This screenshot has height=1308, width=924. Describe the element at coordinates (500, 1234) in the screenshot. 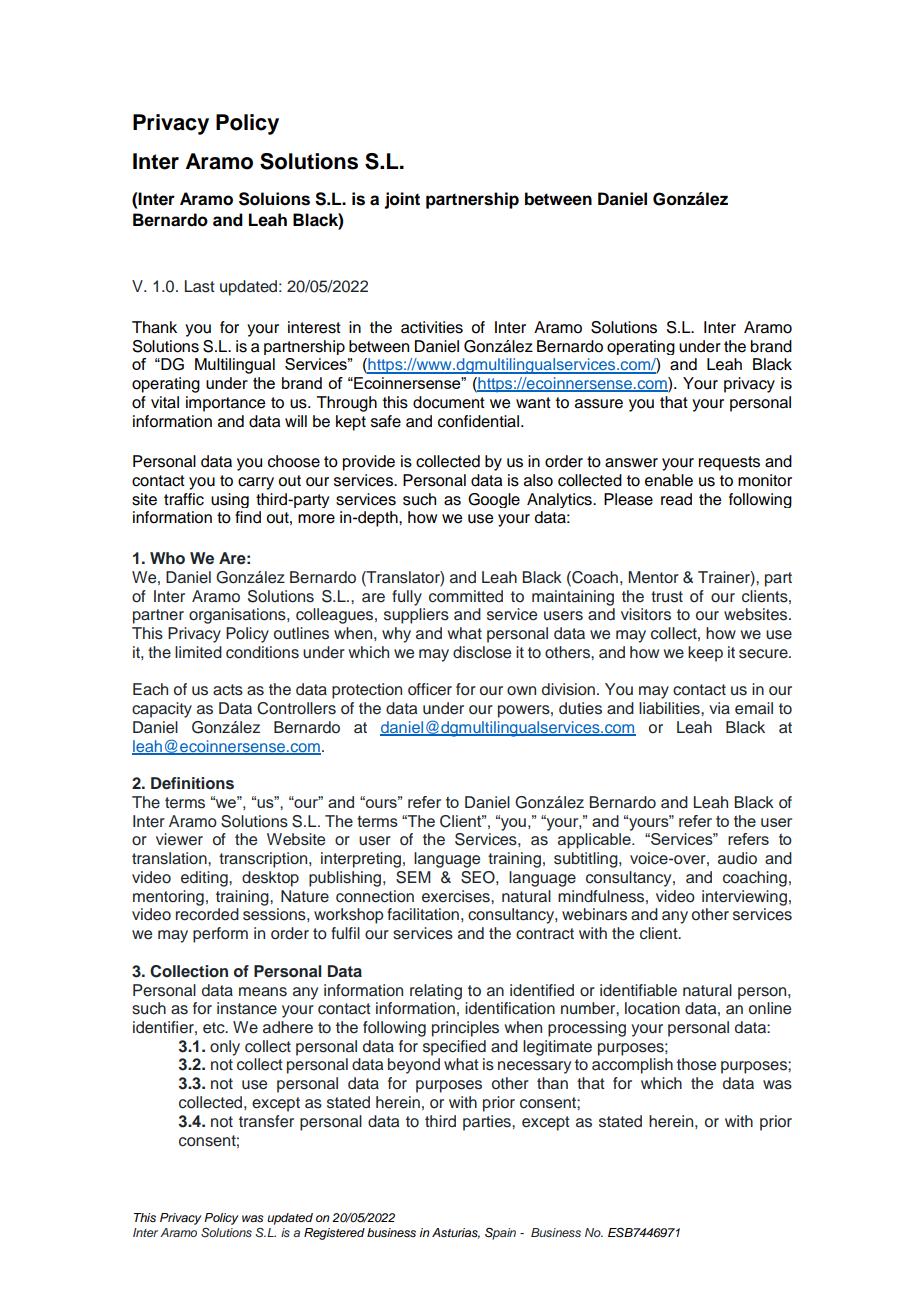

I see `Spain` at that location.
